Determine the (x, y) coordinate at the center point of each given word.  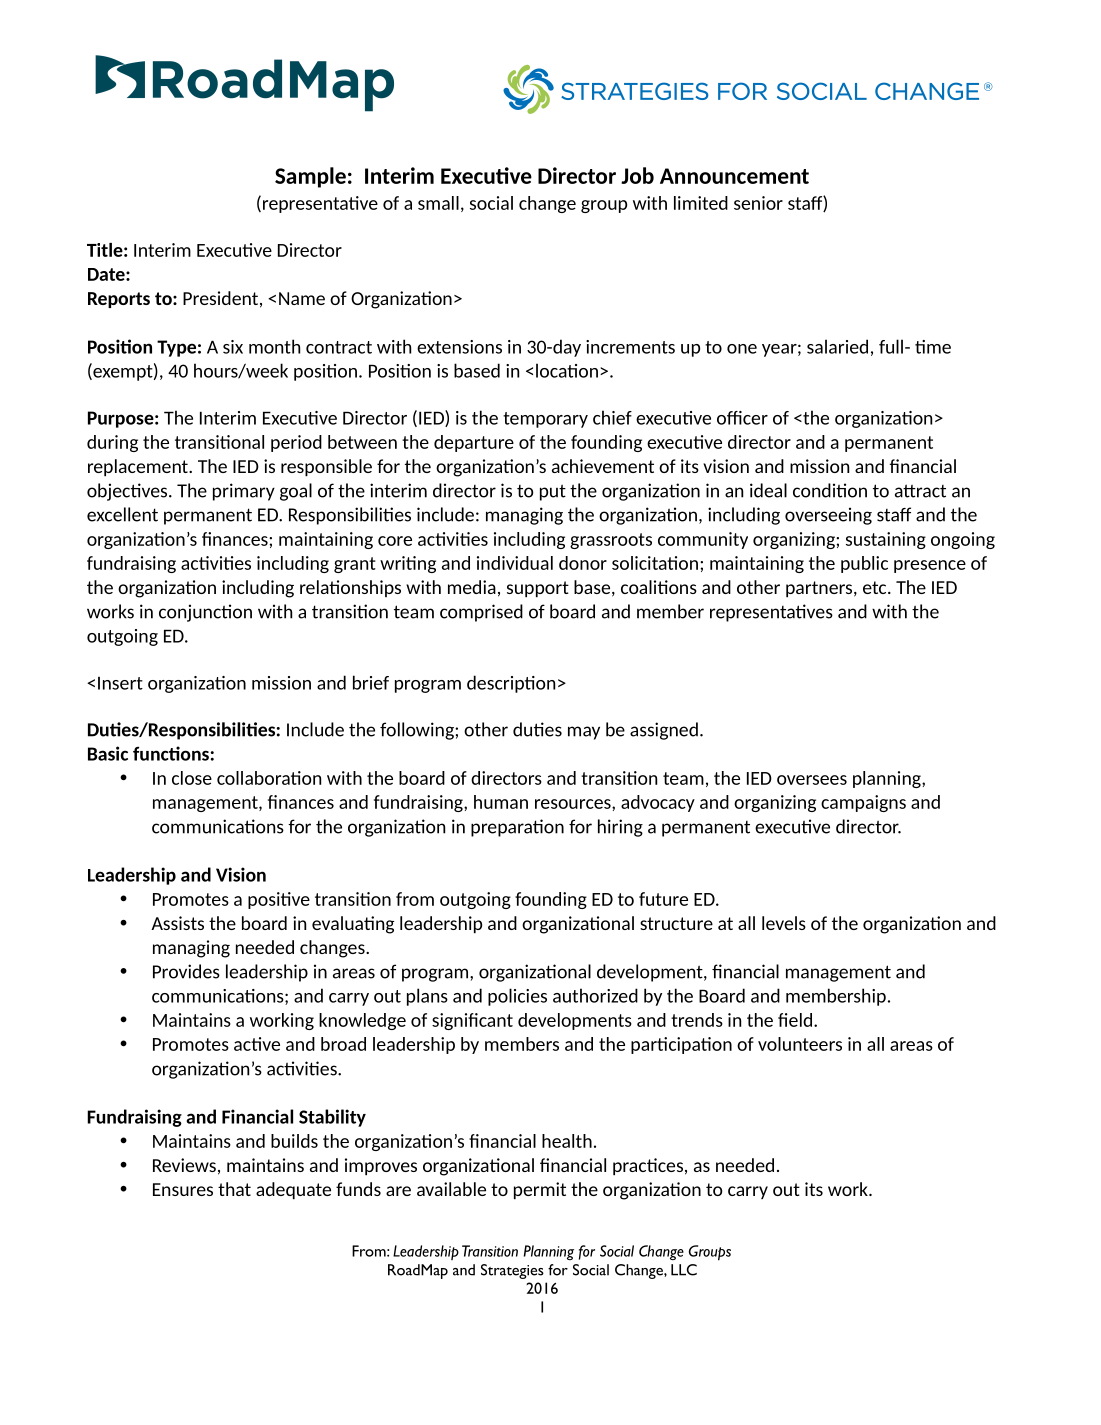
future (663, 899)
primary (244, 492)
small (438, 203)
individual (515, 563)
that (234, 1189)
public (864, 564)
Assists (177, 923)
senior (758, 203)
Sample (310, 177)
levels (784, 923)
